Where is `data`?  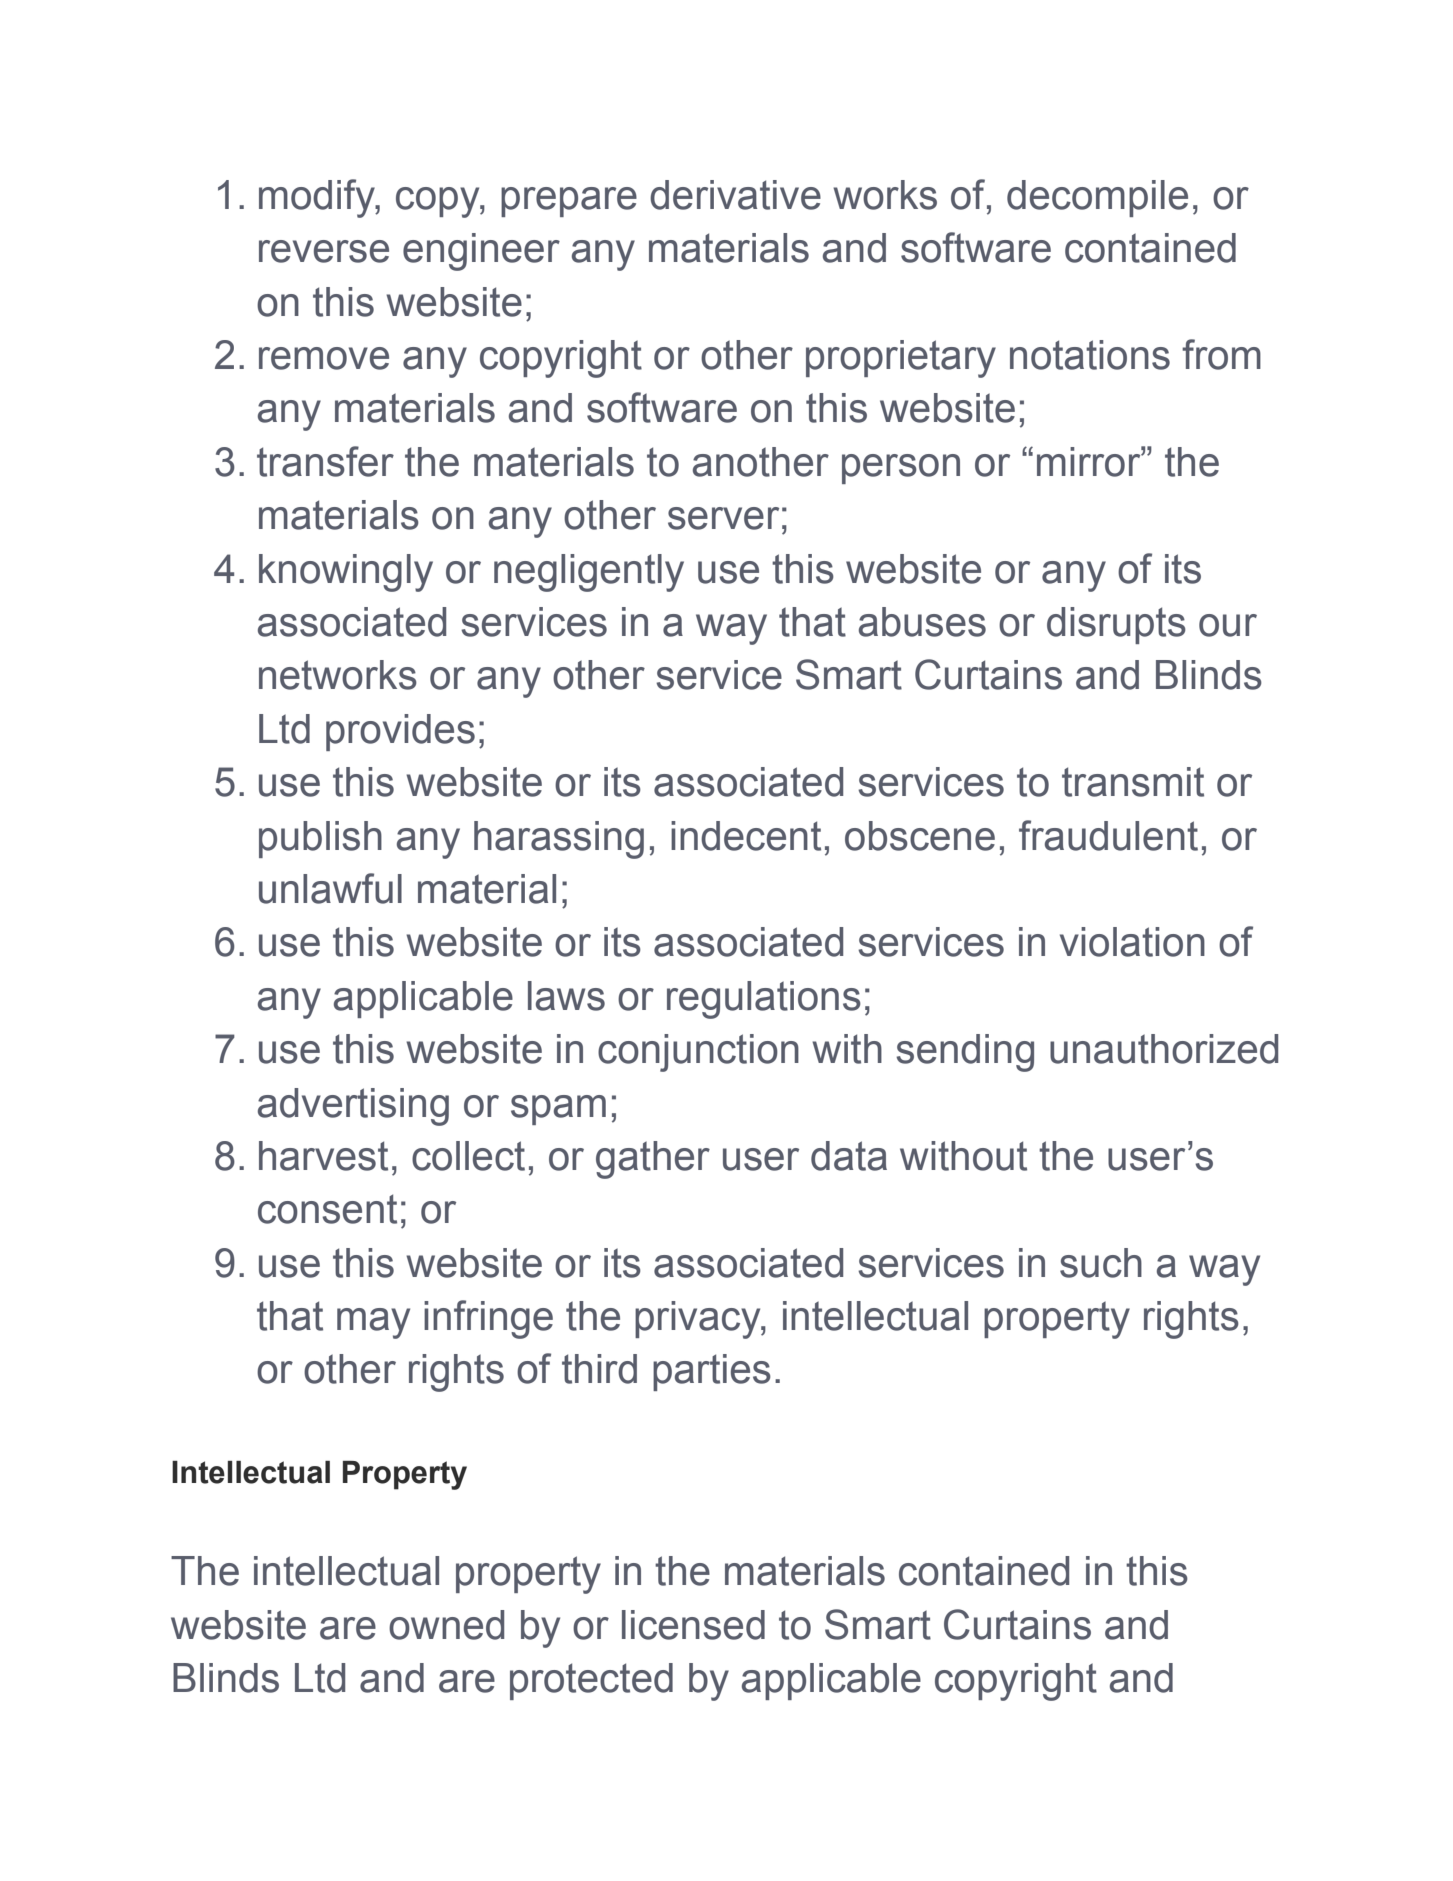 data is located at coordinates (849, 1156).
